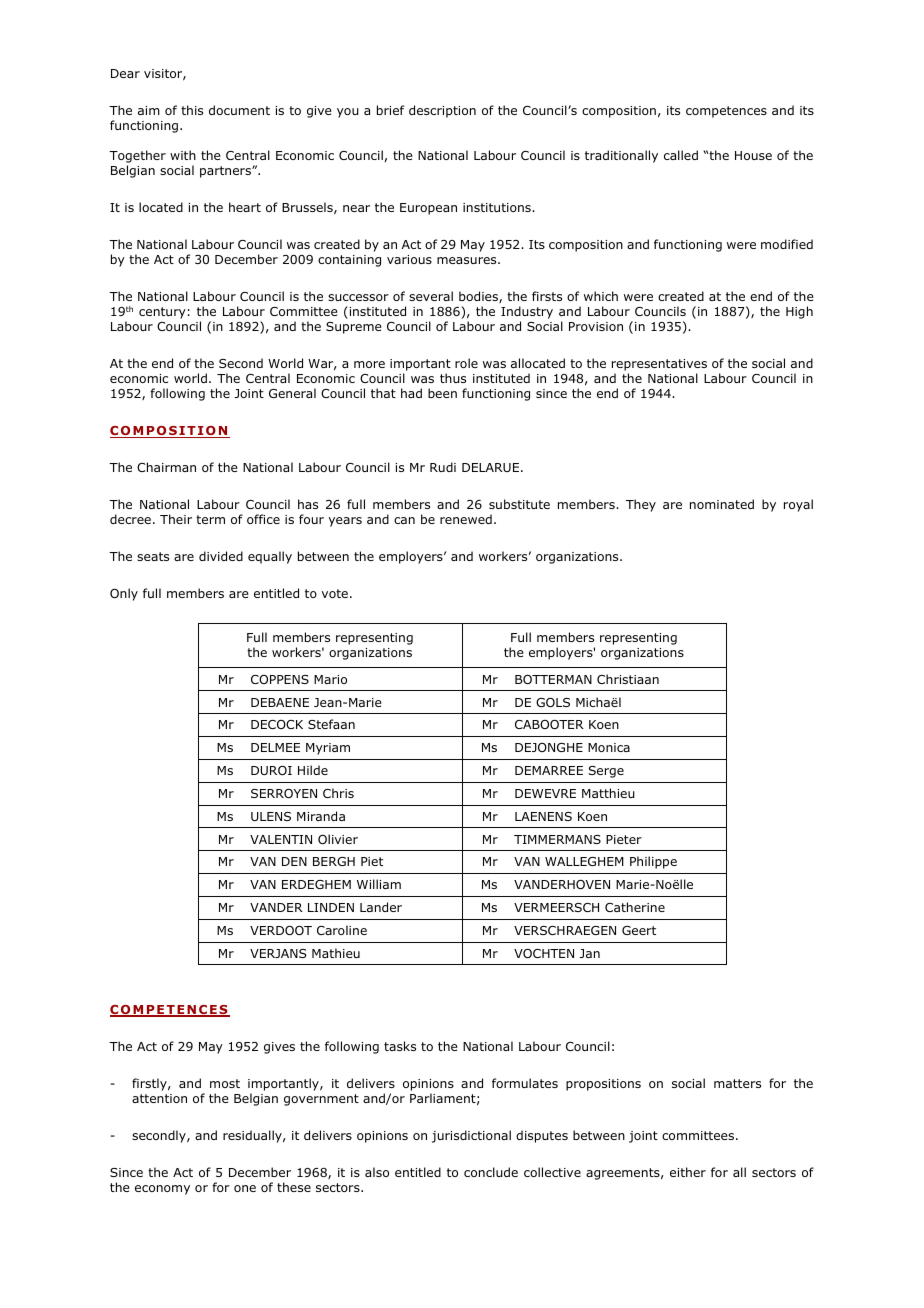 The height and width of the image is (1308, 924). Describe the element at coordinates (471, 1136) in the image. I see `jurisdictional` at that location.
